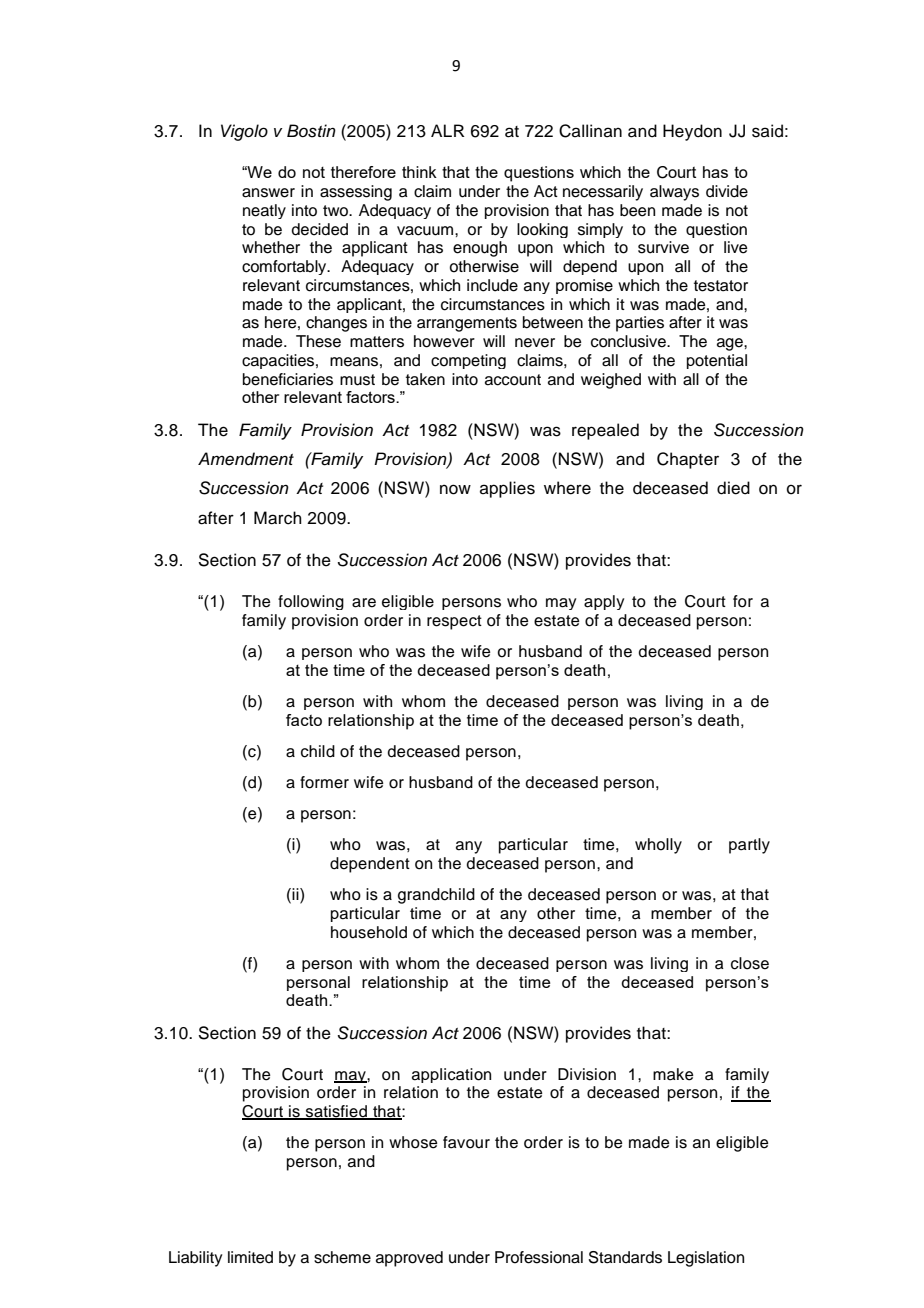 The height and width of the screenshot is (1308, 924). What do you see at coordinates (409, 1259) in the screenshot?
I see `approved` at bounding box center [409, 1259].
